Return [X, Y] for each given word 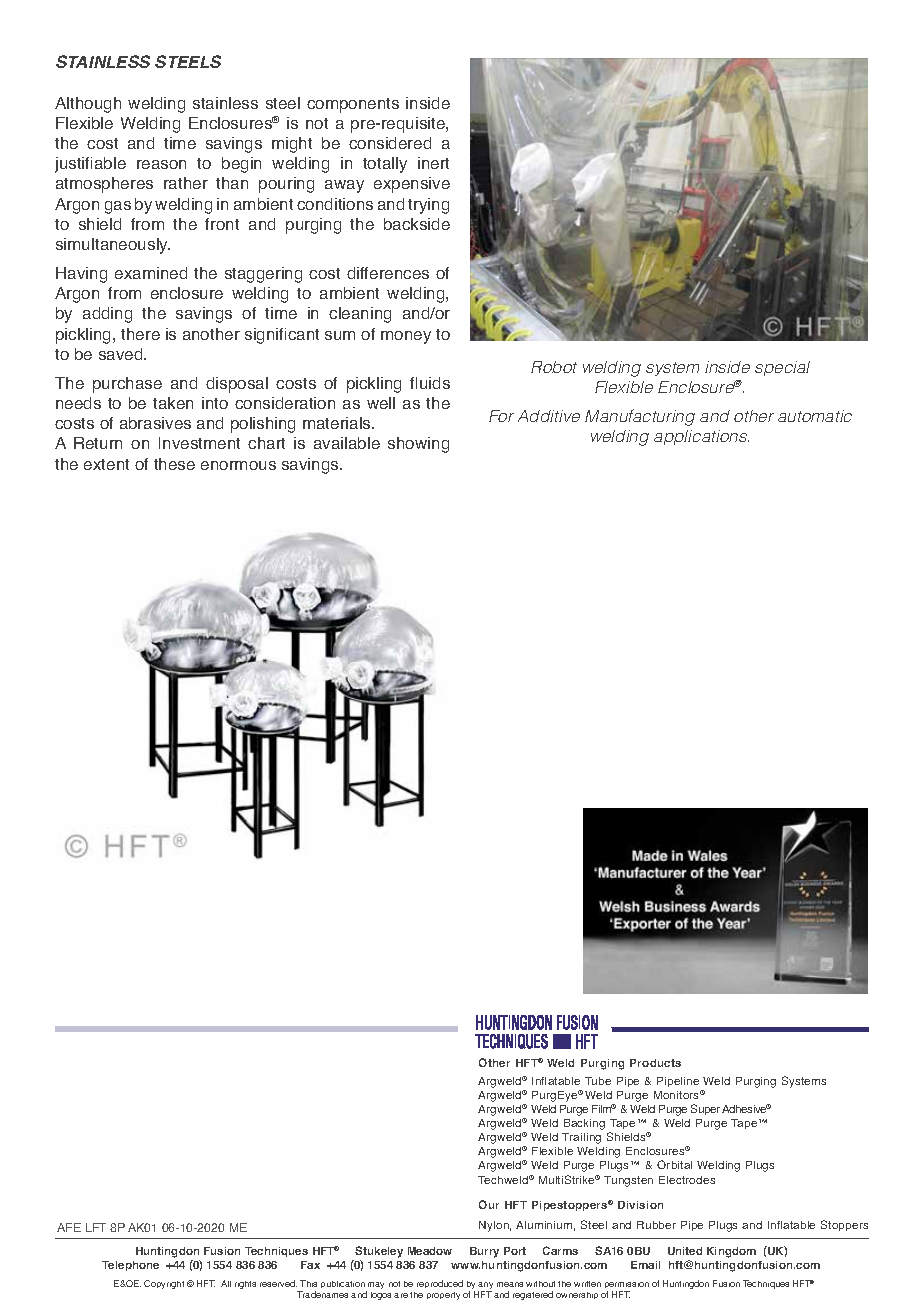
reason [161, 164]
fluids [430, 383]
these [174, 464]
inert [433, 163]
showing [418, 445]
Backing [584, 1124]
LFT [96, 1227]
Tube [598, 1081]
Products [655, 1063]
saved [122, 354]
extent [106, 464]
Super [707, 1109]
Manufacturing [640, 417]
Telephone [130, 1266]
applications [701, 437]
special [782, 368]
